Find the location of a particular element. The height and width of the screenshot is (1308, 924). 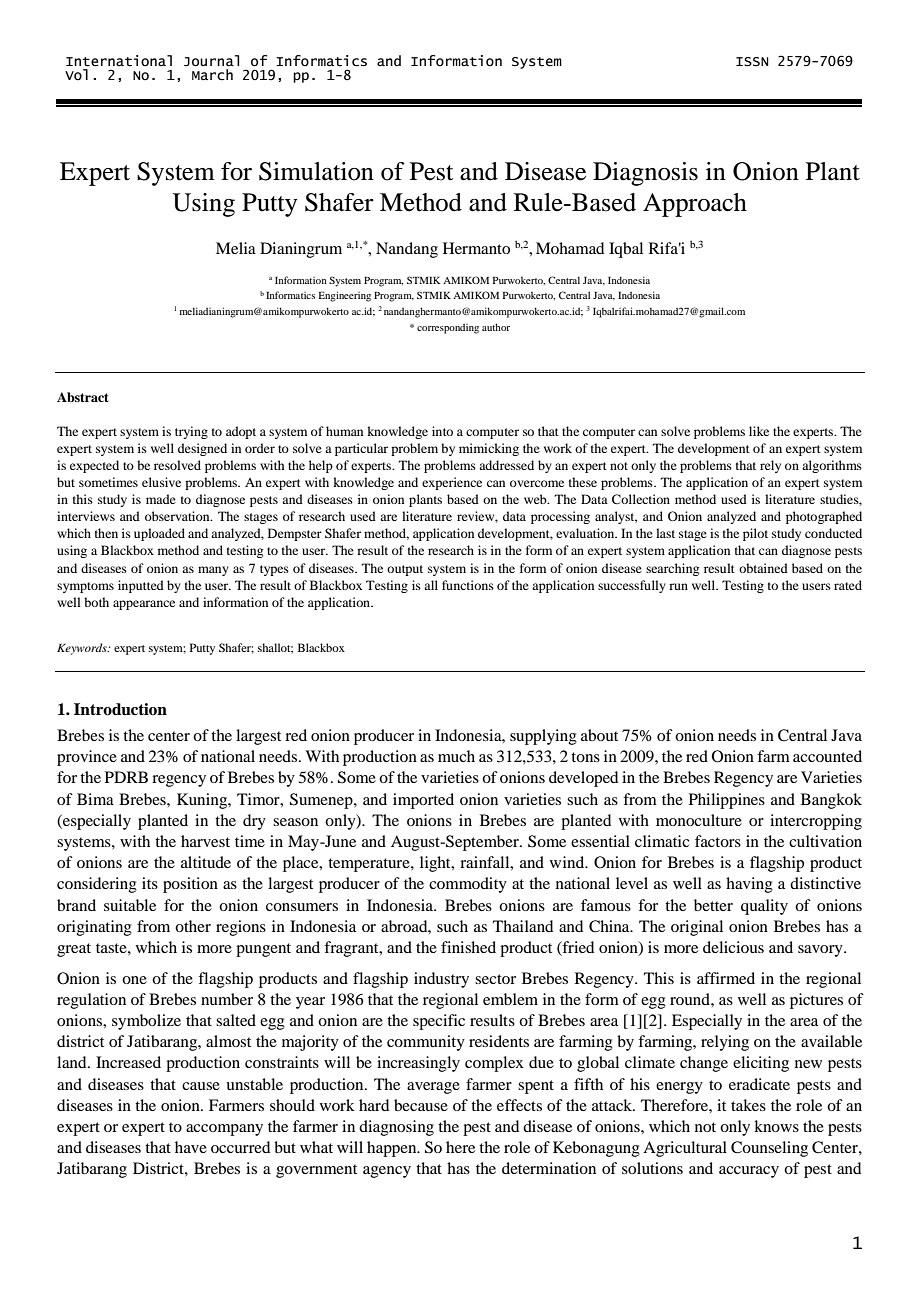

functions is located at coordinates (468, 585).
